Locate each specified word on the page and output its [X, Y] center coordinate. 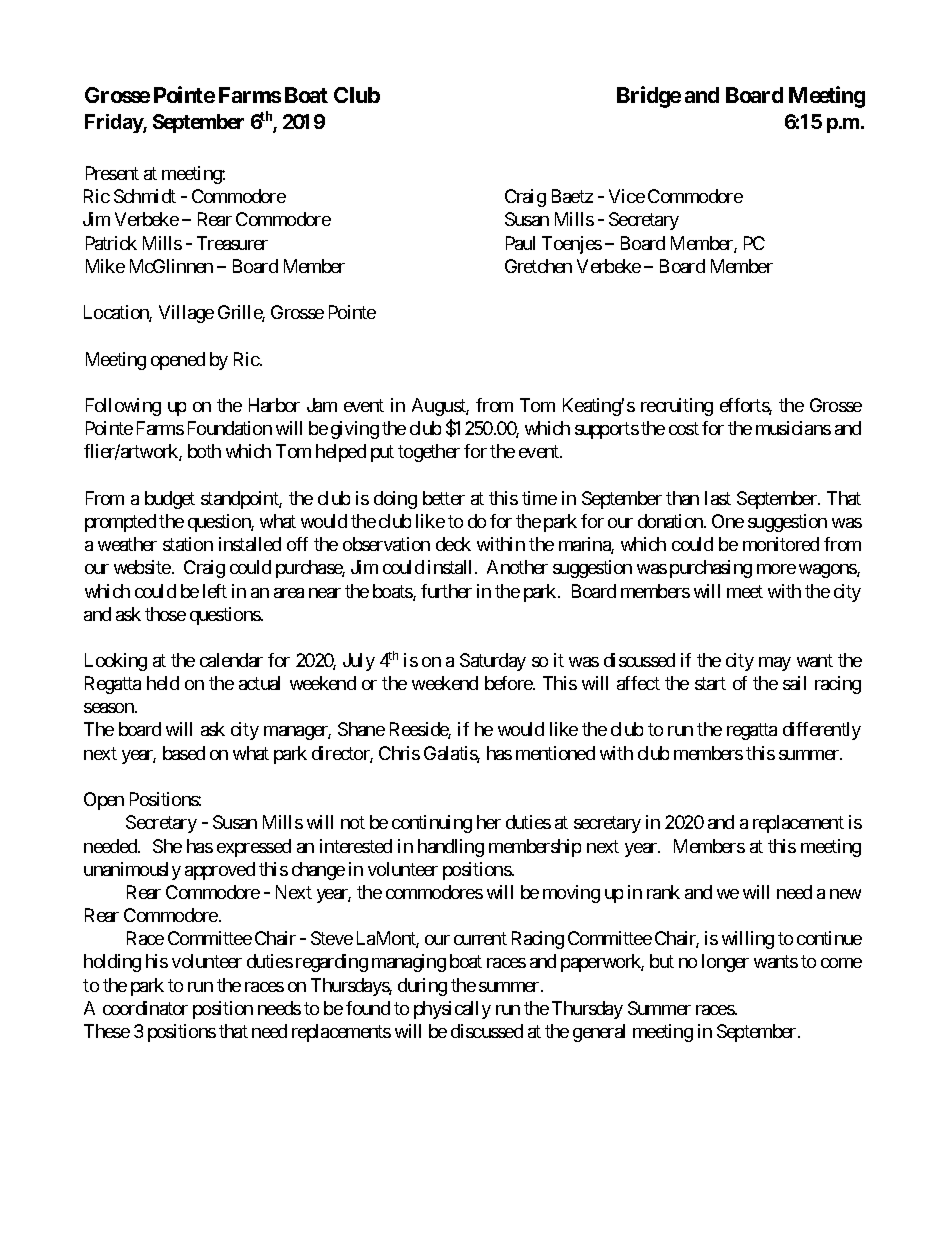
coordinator [145, 1008]
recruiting [677, 407]
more [776, 569]
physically [452, 1010]
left [215, 591]
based [184, 753]
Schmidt [145, 196]
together [429, 453]
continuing [432, 824]
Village [186, 314]
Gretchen [538, 266]
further [446, 591]
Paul [520, 243]
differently [822, 731]
